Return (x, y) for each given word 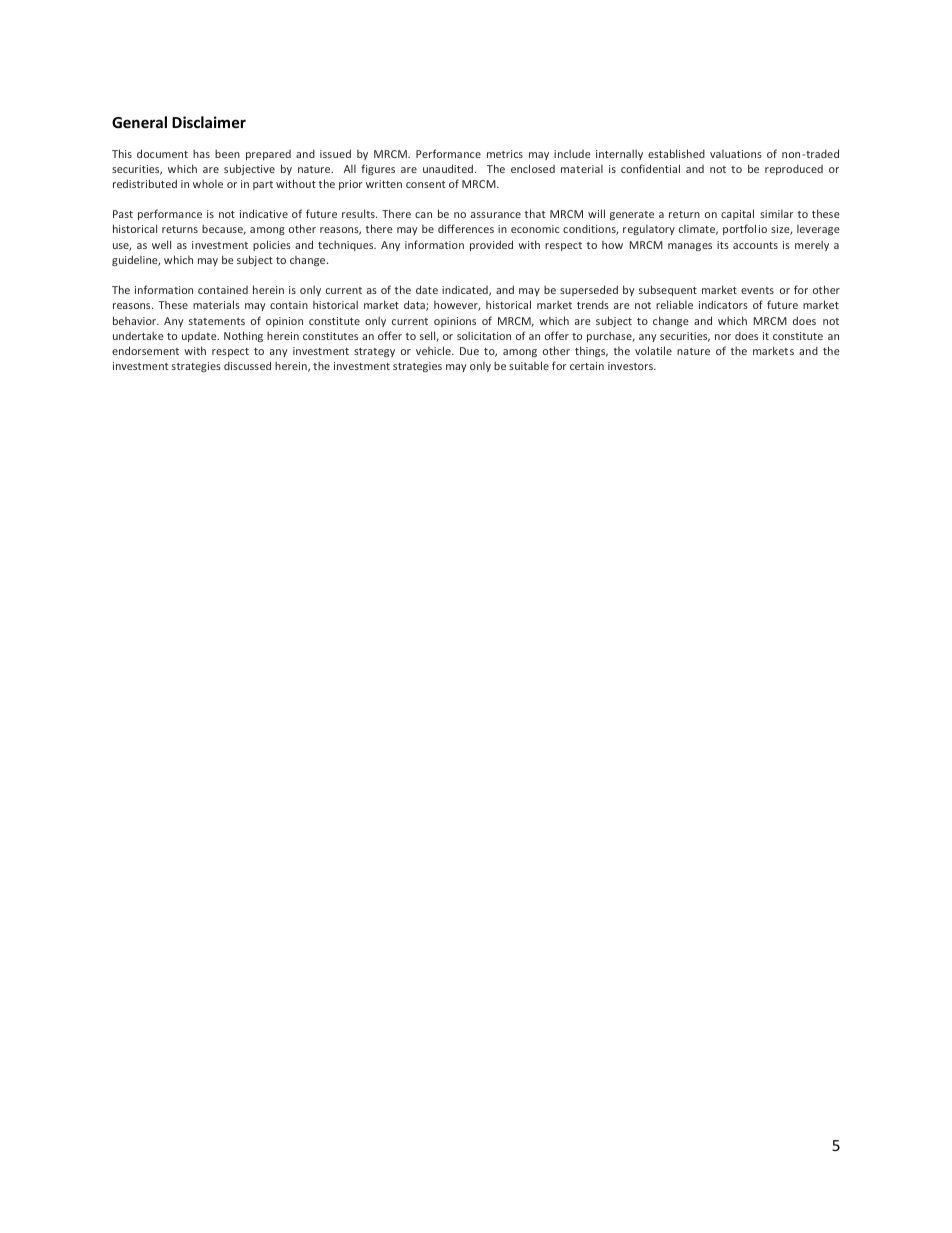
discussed (247, 365)
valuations (736, 154)
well (161, 244)
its (723, 245)
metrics (505, 154)
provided (491, 245)
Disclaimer (209, 122)
